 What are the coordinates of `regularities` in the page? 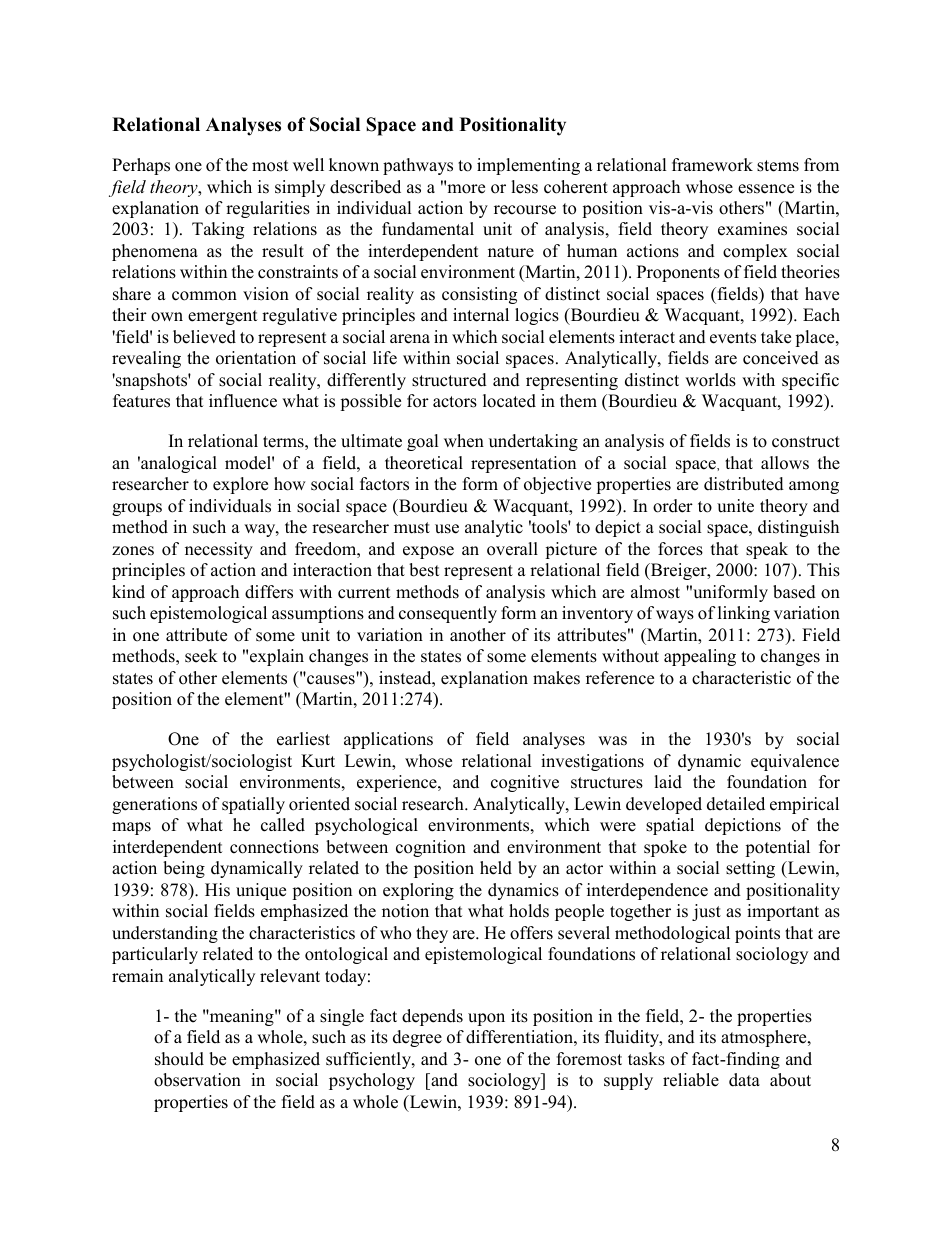 It's located at (268, 209).
